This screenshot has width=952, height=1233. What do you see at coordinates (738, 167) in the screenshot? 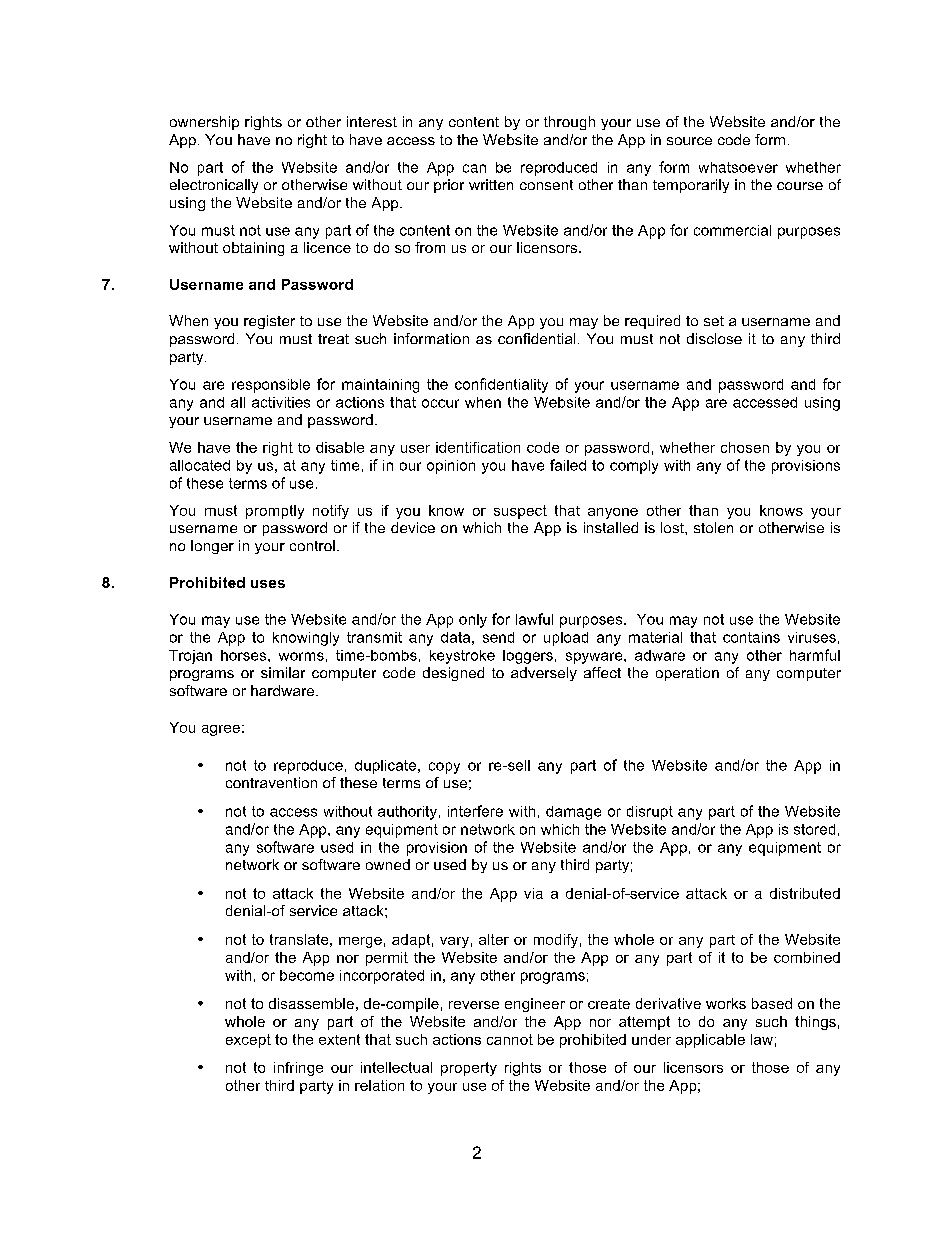
I see `whatsoever` at bounding box center [738, 167].
